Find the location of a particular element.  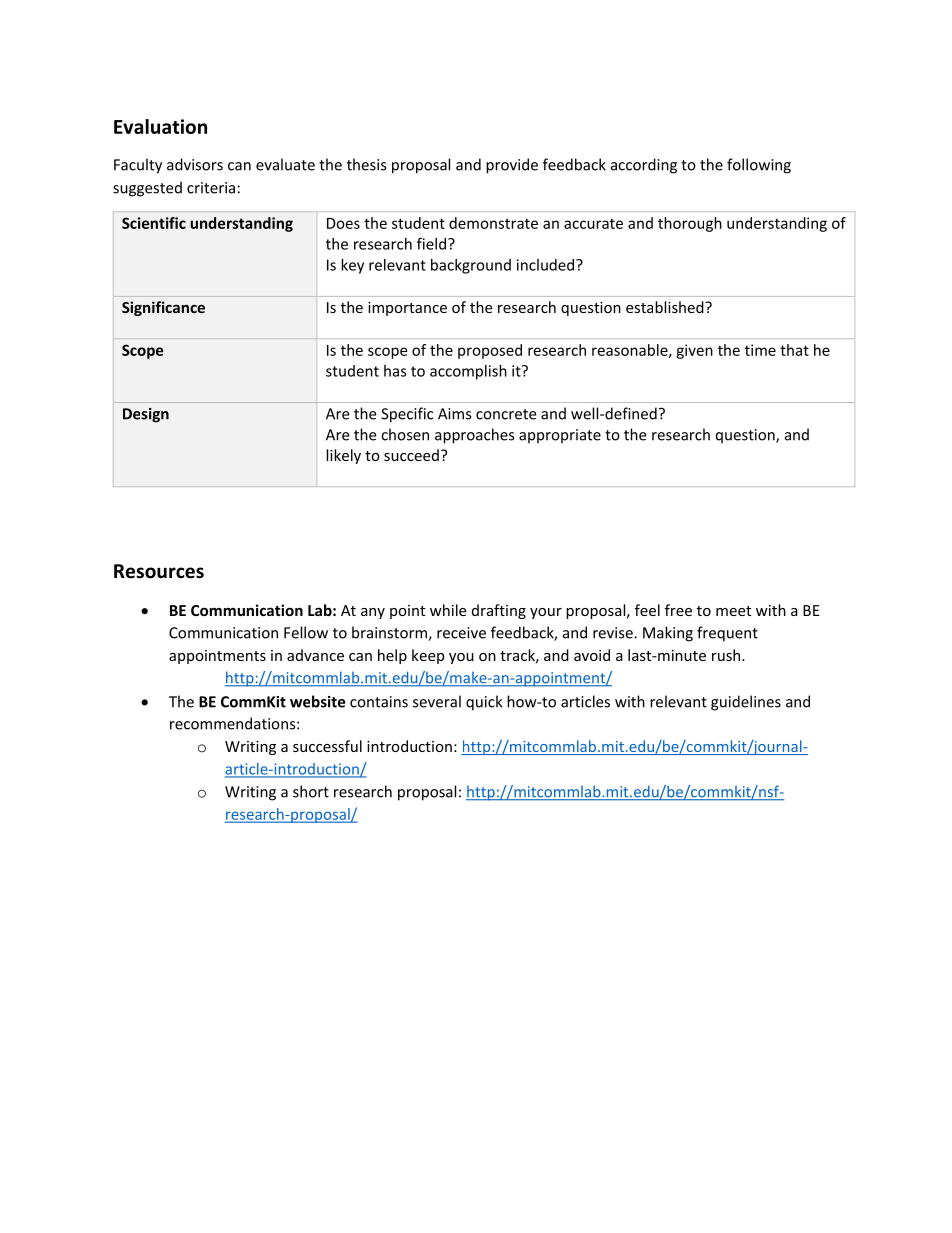

given is located at coordinates (694, 351).
